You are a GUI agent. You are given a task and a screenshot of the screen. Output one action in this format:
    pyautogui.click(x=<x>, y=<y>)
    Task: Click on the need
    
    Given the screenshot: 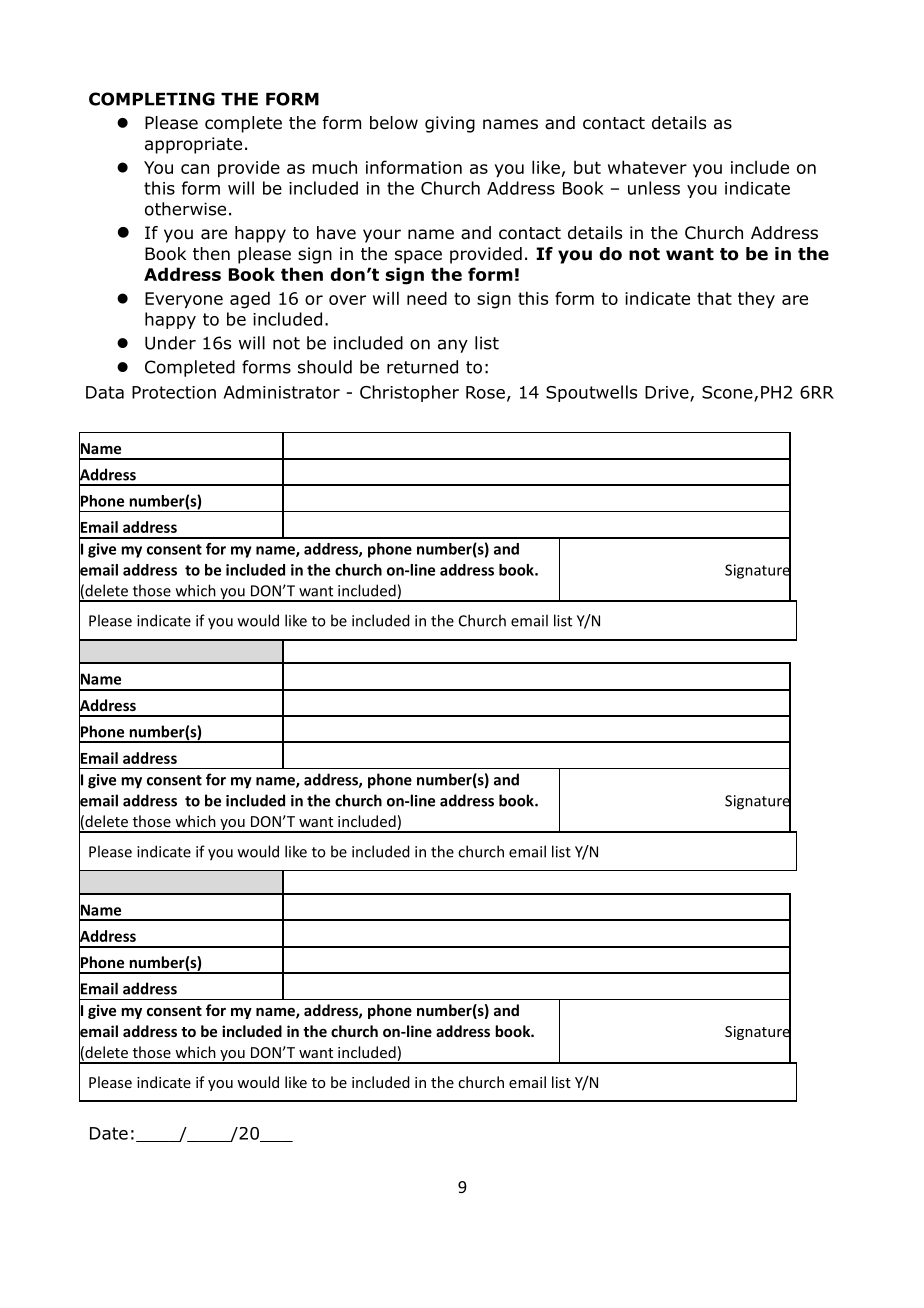 What is the action you would take?
    pyautogui.click(x=427, y=298)
